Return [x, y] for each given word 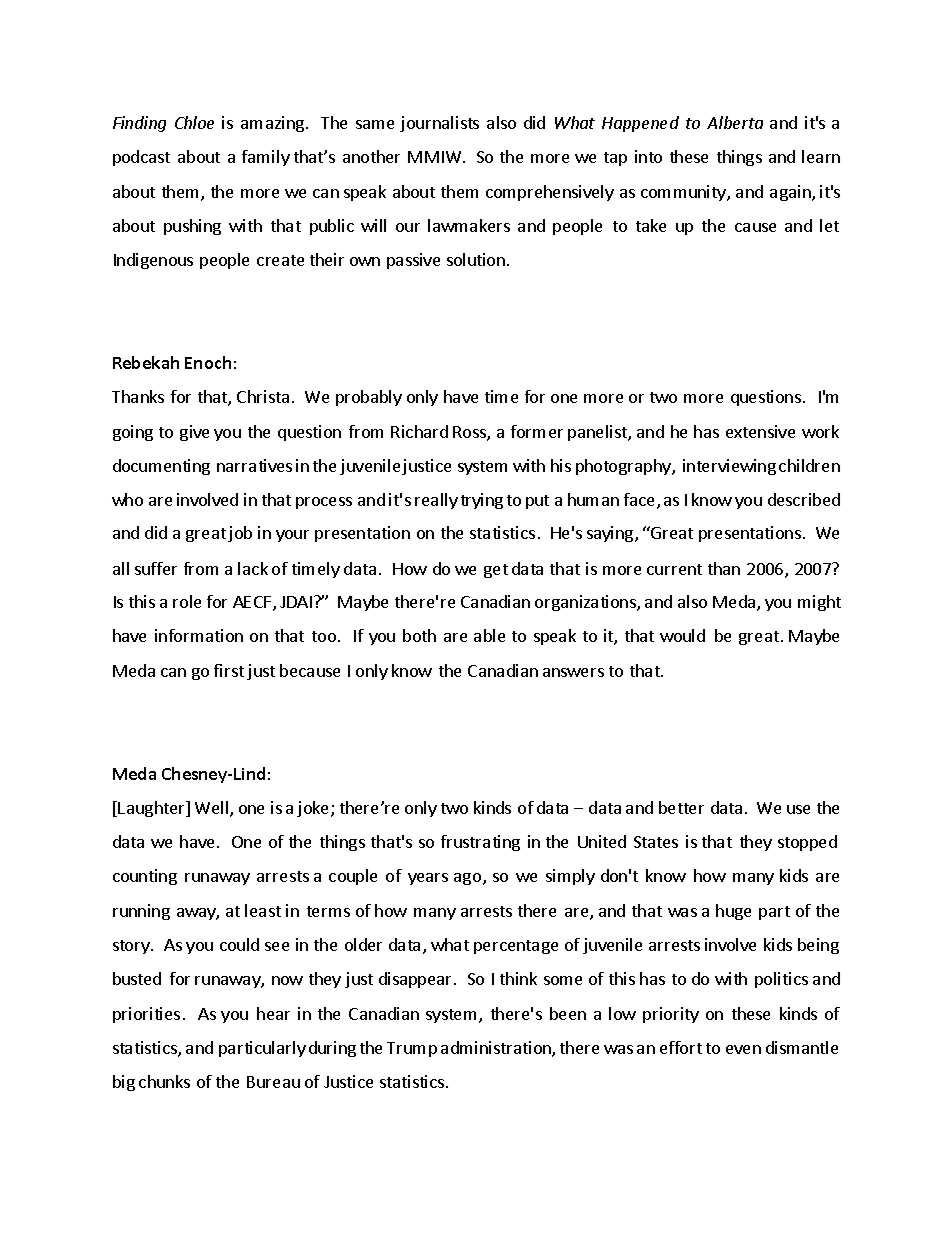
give [194, 433]
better [681, 807]
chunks [164, 1081]
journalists [439, 124]
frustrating [480, 843]
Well [213, 809]
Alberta [735, 122]
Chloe [194, 122]
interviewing [729, 467]
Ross [470, 433]
